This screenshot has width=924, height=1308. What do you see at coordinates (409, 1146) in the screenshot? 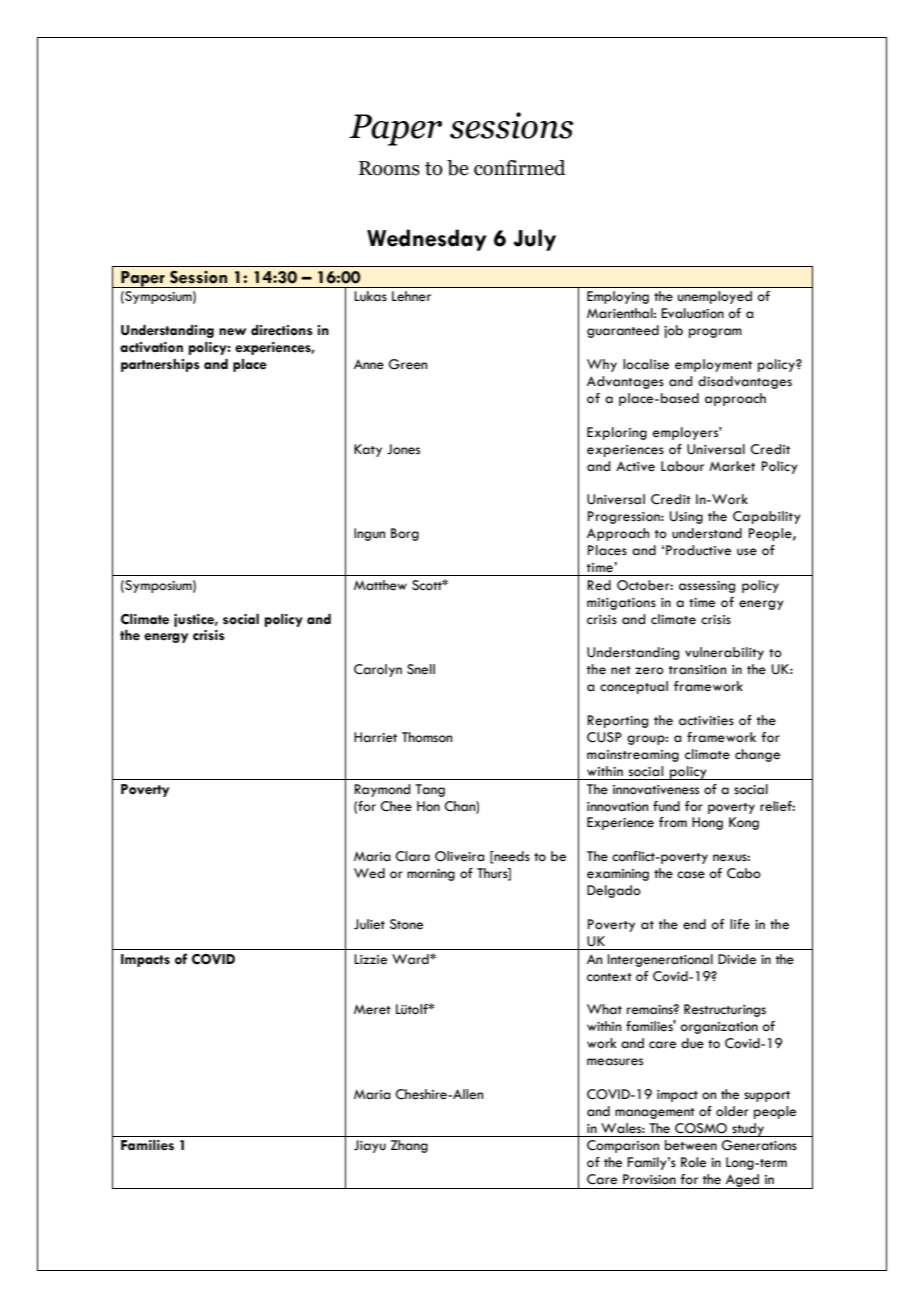
I see `Zhang` at bounding box center [409, 1146].
